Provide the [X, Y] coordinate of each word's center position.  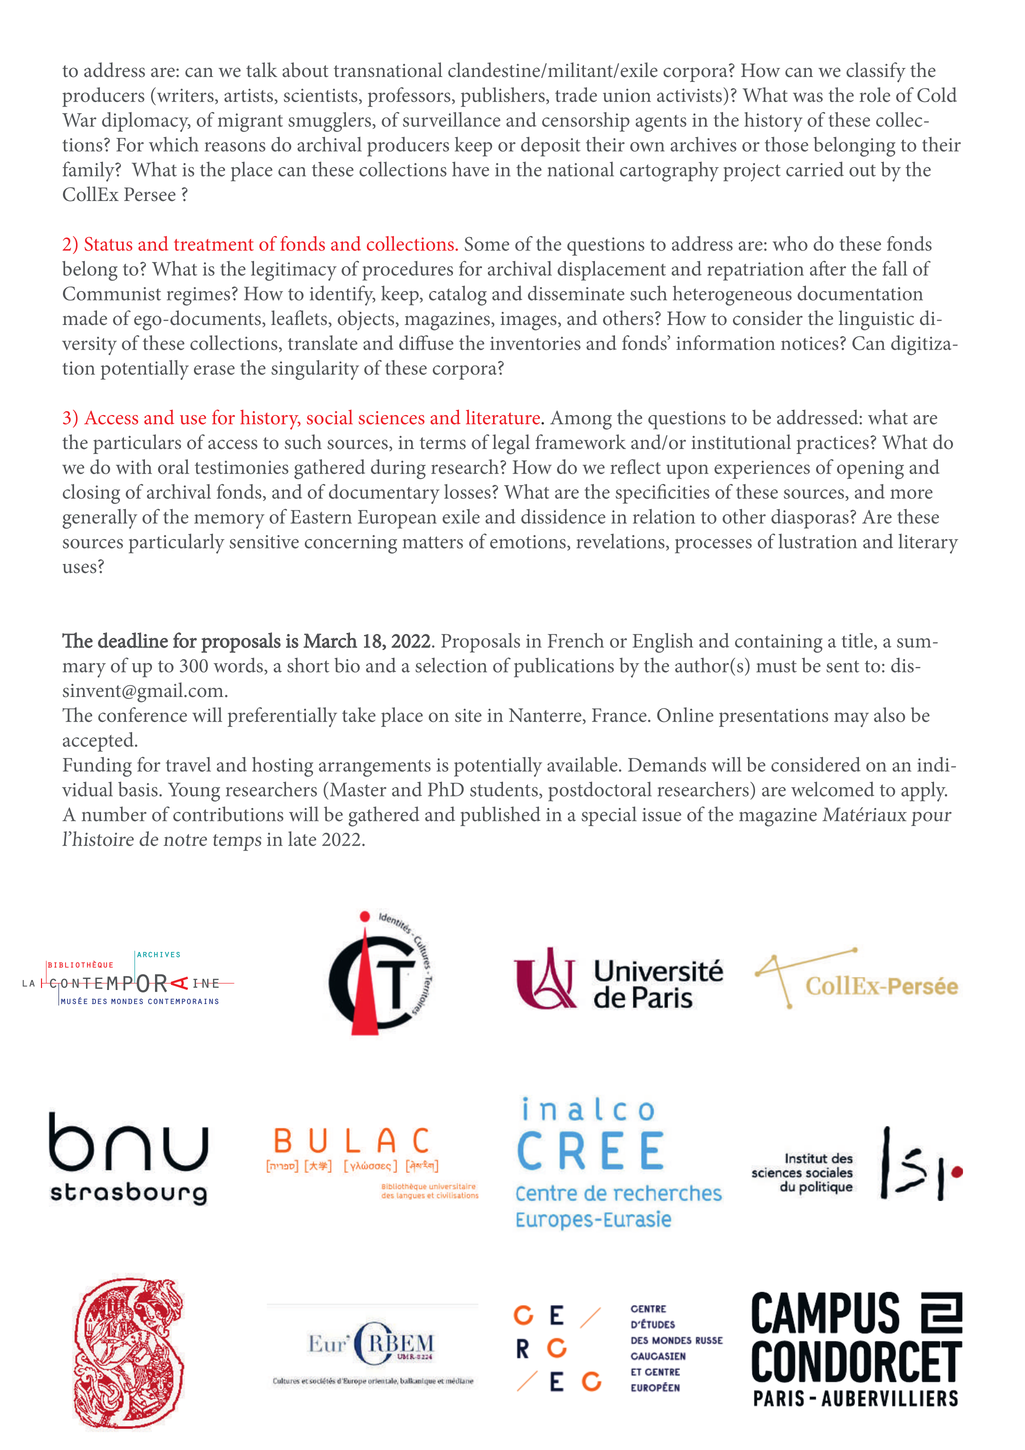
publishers [504, 97]
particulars [137, 444]
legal [511, 444]
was [808, 97]
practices [834, 445]
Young [194, 792]
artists [248, 95]
